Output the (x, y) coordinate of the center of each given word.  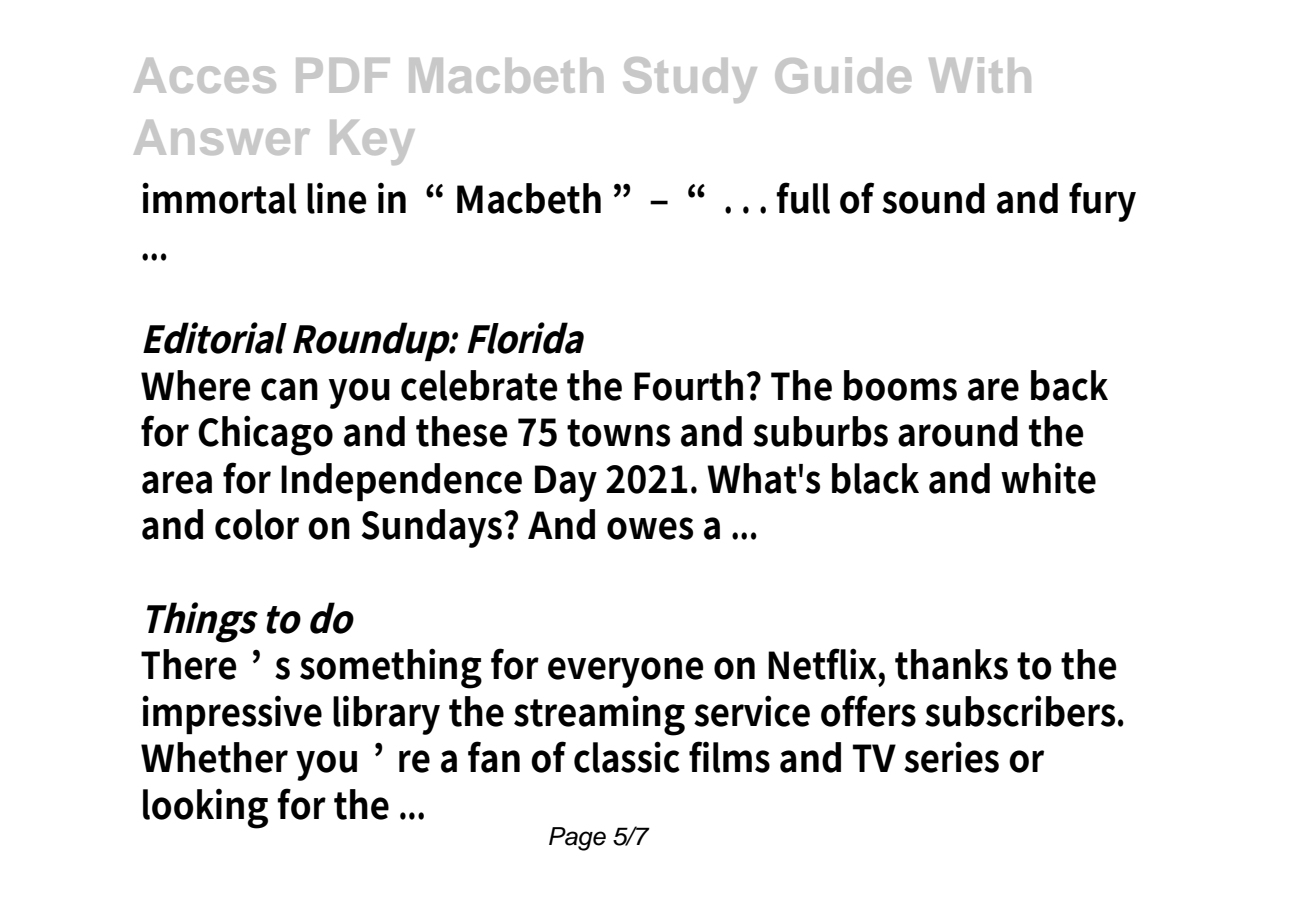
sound (933, 198)
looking (205, 809)
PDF (343, 75)
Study (690, 80)
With (980, 75)
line (337, 198)
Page (577, 839)
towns (618, 433)
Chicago (265, 435)
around (958, 431)
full (803, 198)
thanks (951, 664)
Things (202, 622)
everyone (626, 672)
